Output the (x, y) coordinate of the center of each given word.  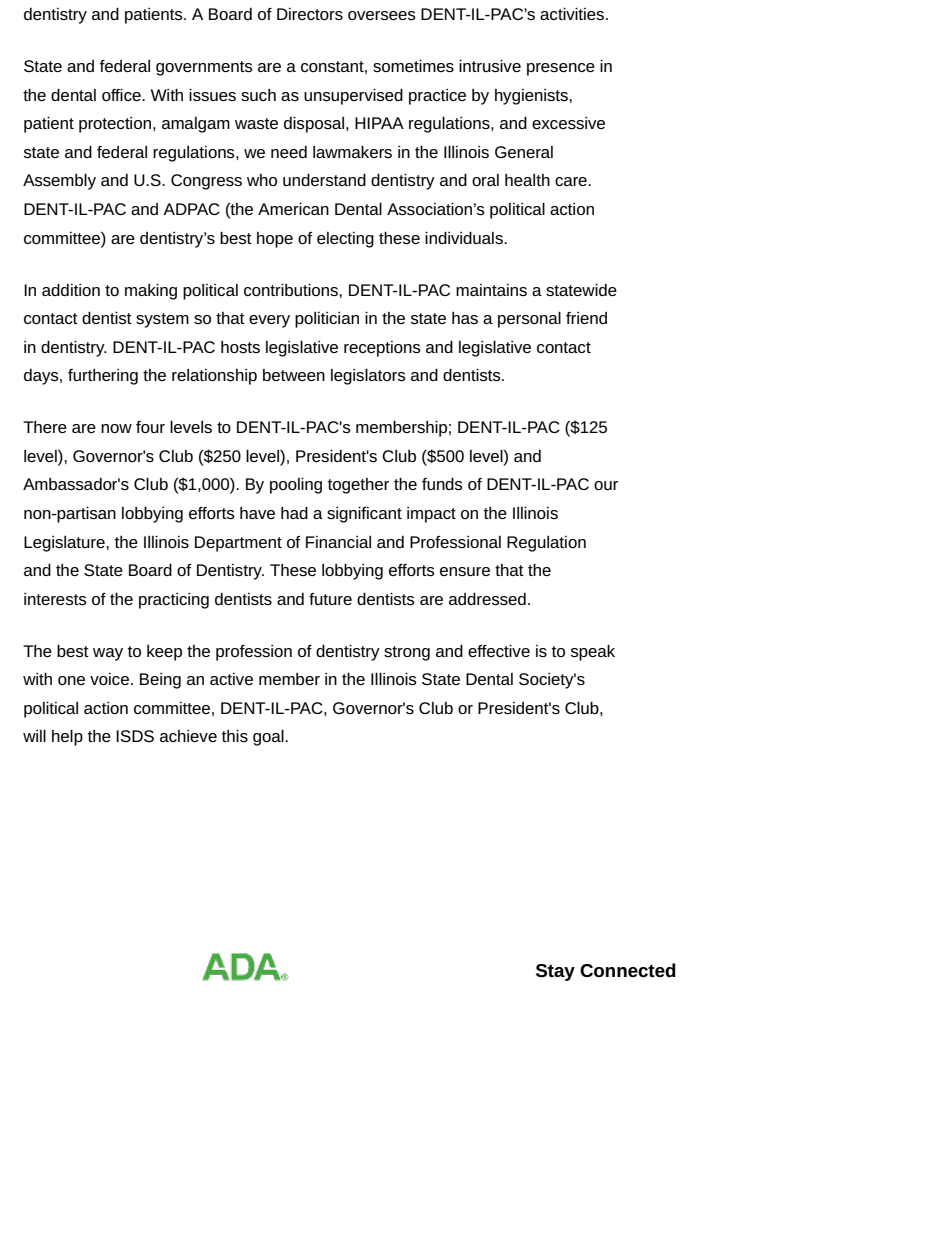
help (67, 738)
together (358, 486)
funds (442, 484)
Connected (628, 970)
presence (561, 69)
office (122, 95)
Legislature (65, 544)
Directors (310, 14)
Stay (555, 972)
